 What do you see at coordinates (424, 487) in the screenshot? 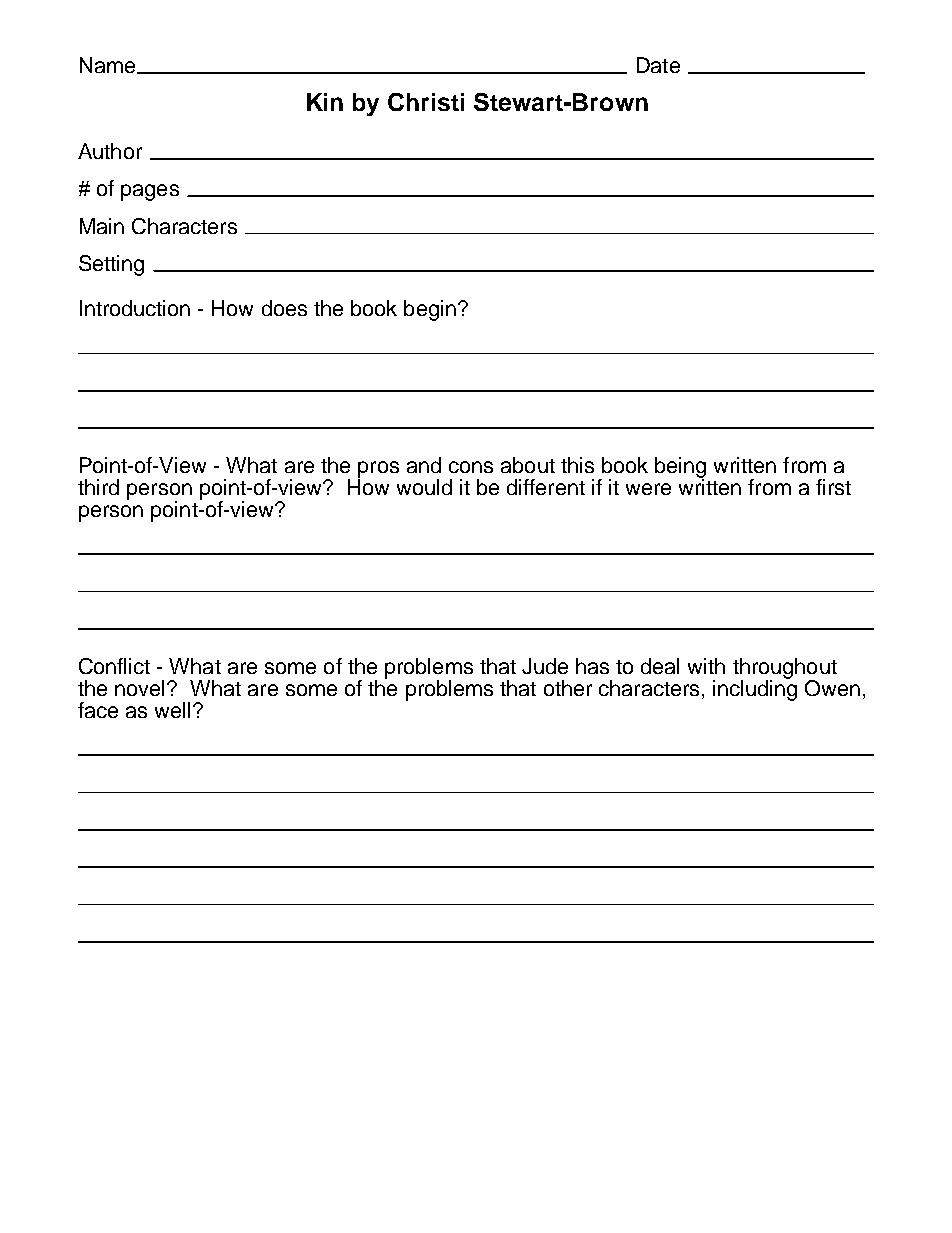
I see `would` at bounding box center [424, 487].
